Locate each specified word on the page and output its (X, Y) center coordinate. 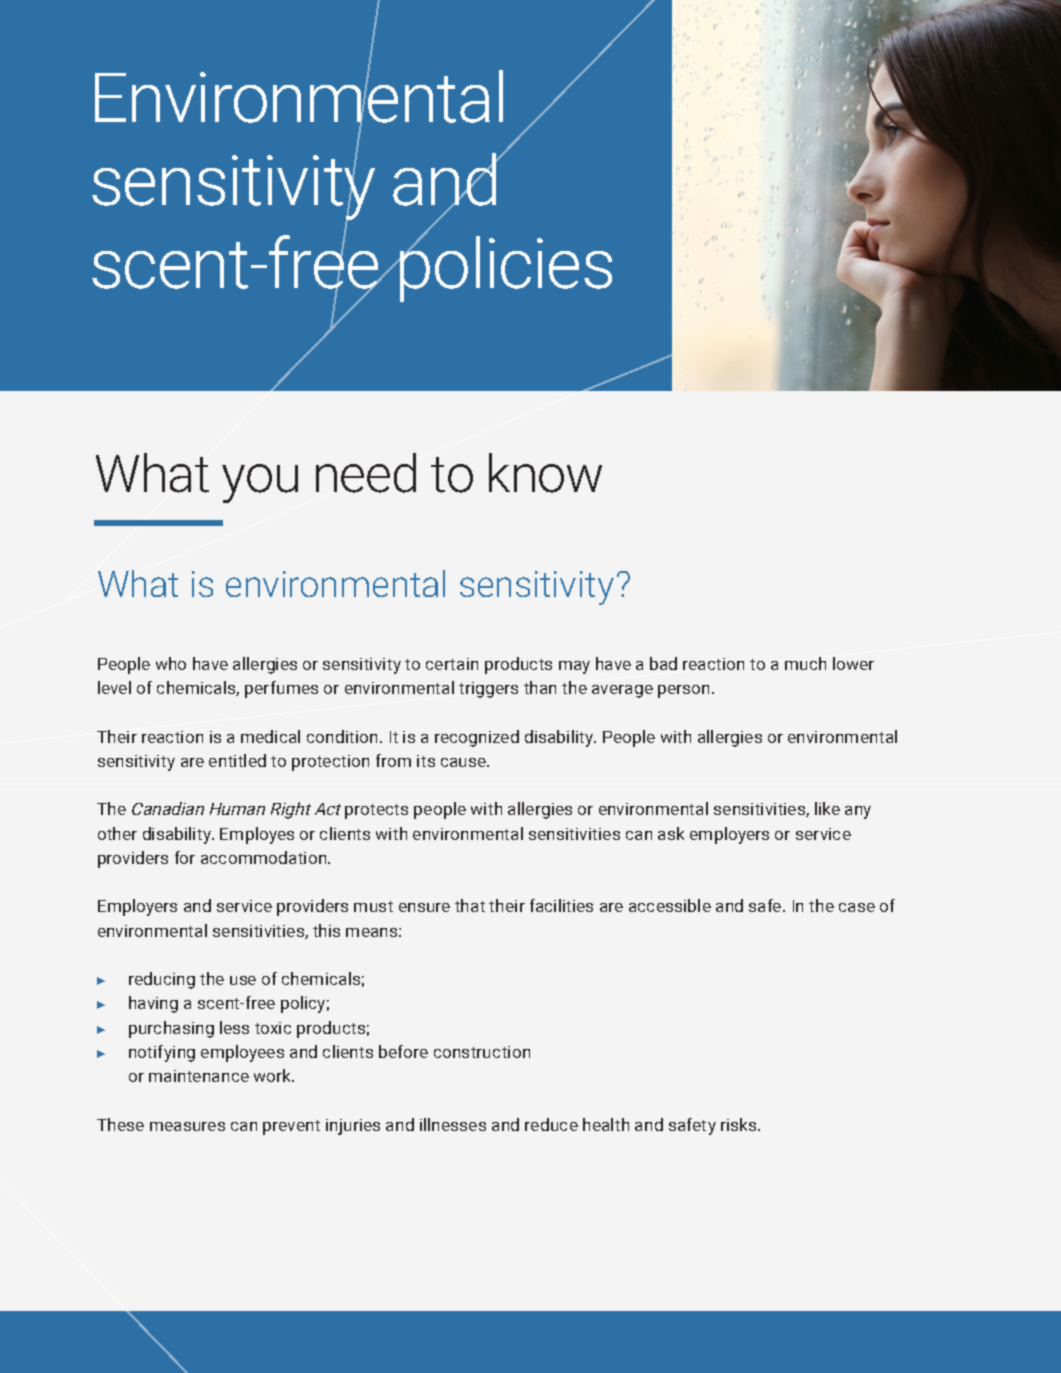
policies (505, 268)
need (366, 473)
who (171, 663)
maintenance (199, 1076)
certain (452, 664)
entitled (237, 760)
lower (853, 663)
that (470, 905)
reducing (162, 980)
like (827, 808)
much (805, 663)
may (574, 667)
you (260, 483)
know (545, 473)
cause (465, 762)
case (857, 907)
